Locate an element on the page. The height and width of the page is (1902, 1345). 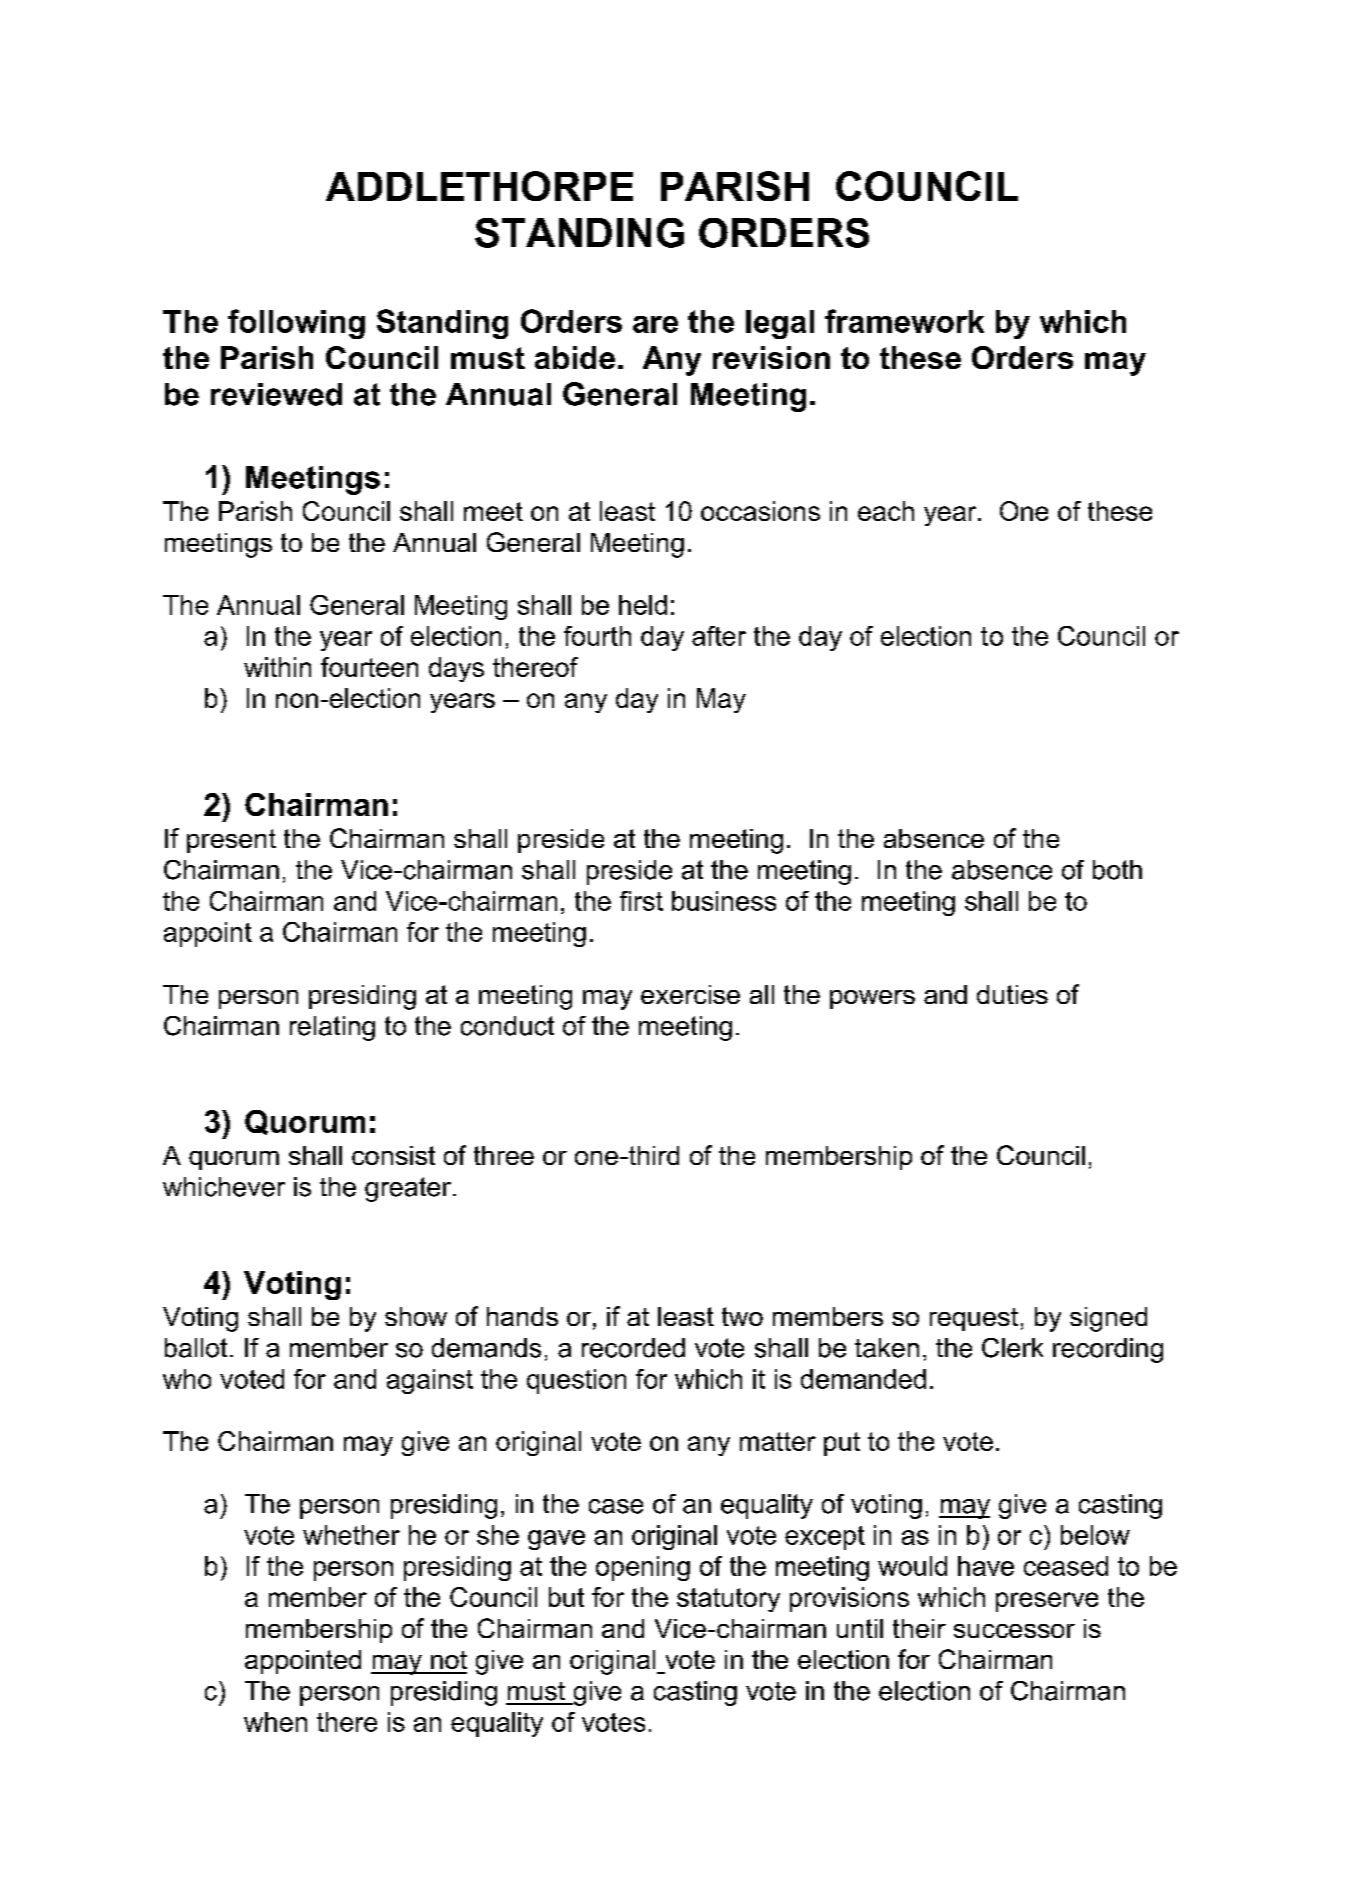
duties is located at coordinates (1012, 994).
